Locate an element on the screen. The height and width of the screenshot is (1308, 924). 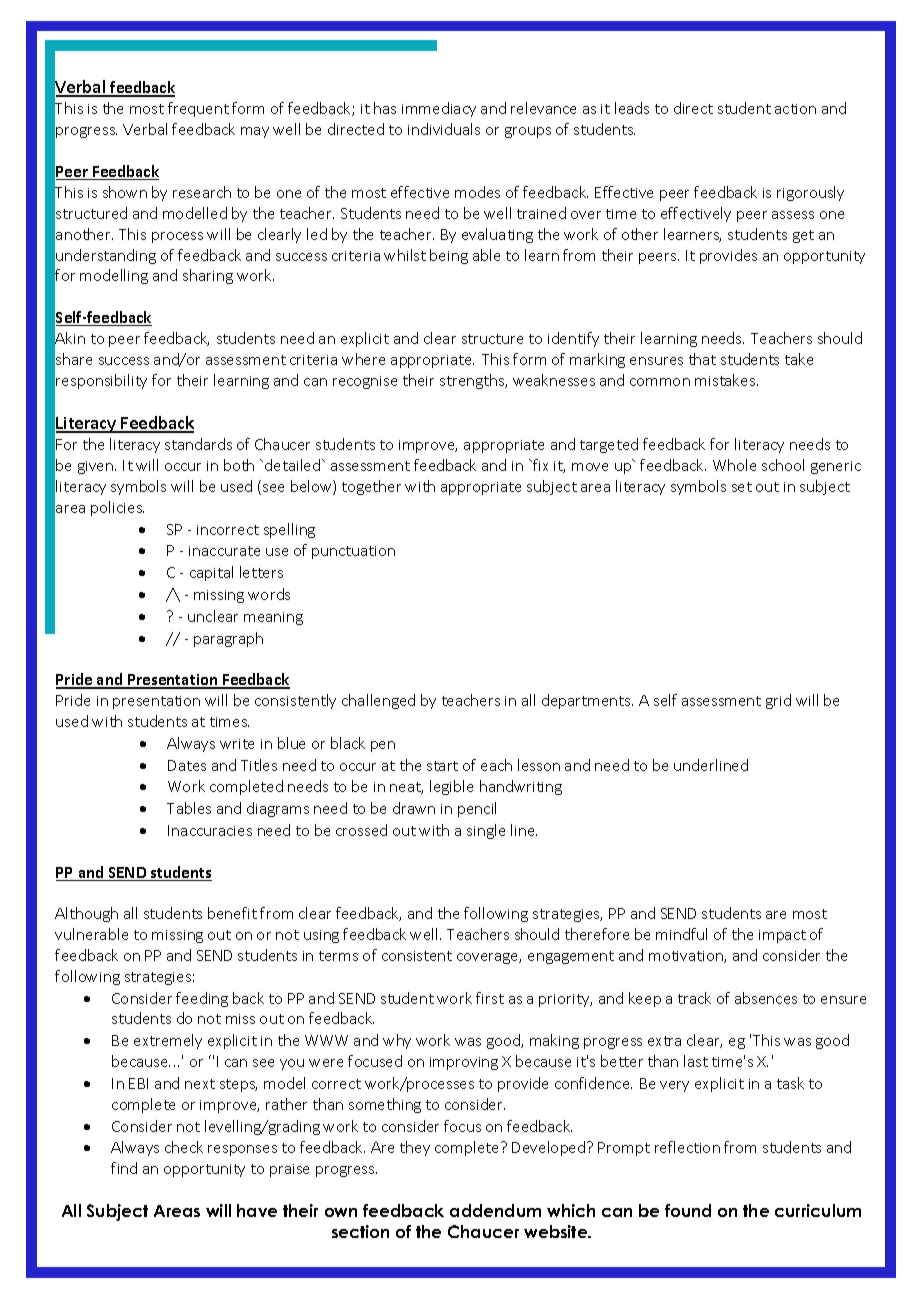
action is located at coordinates (795, 109).
